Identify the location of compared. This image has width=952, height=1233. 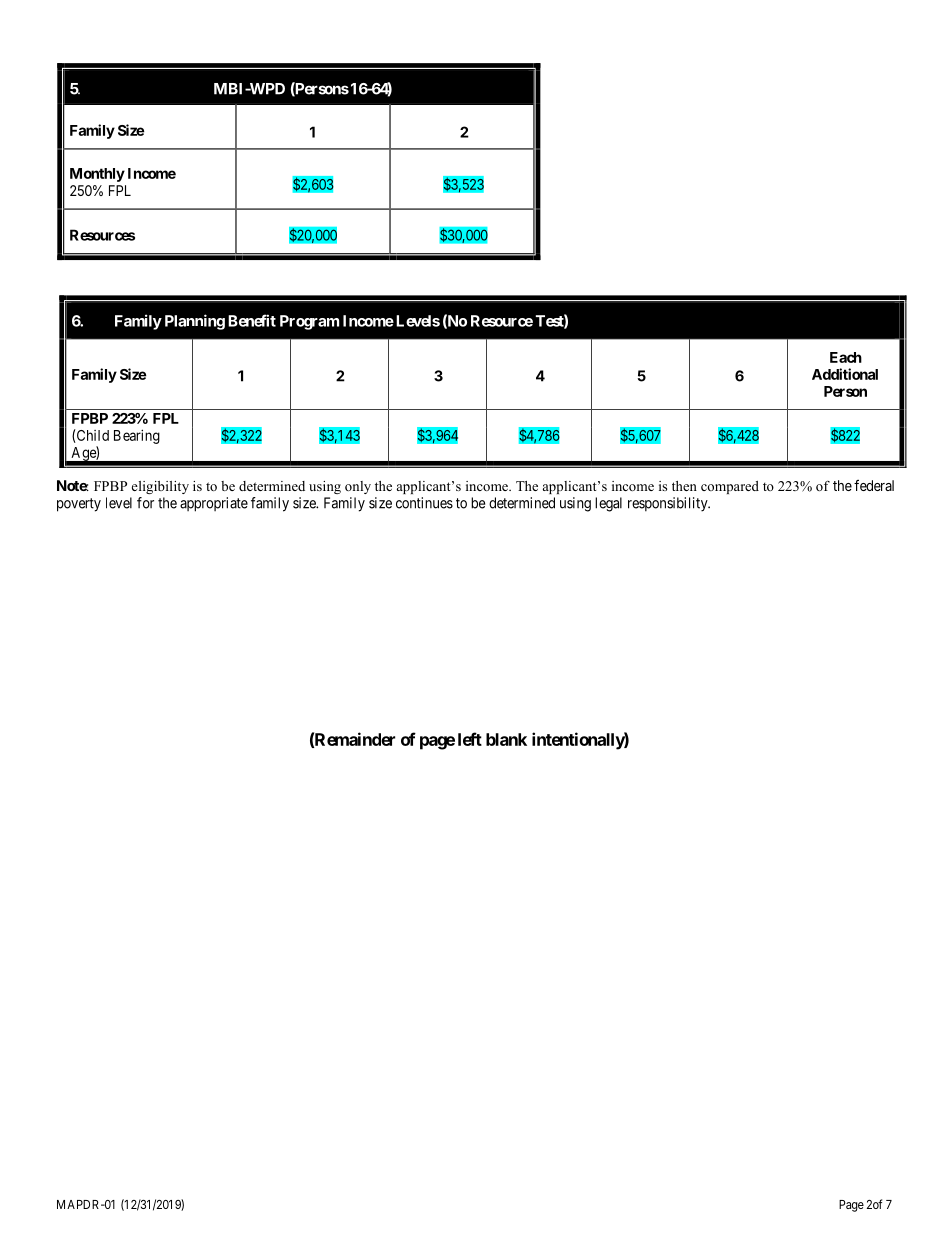
(730, 487).
